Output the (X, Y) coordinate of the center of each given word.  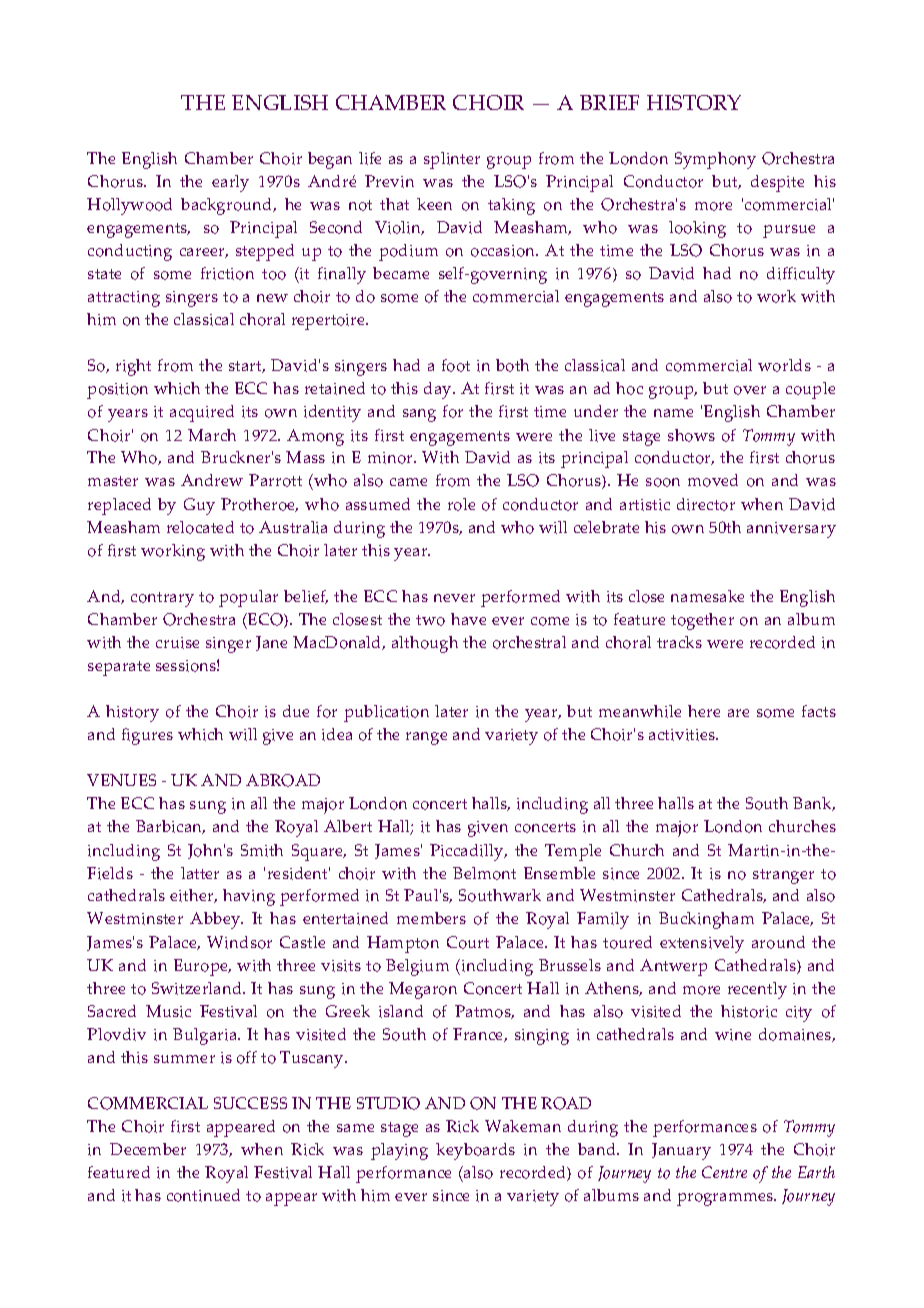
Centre (724, 1172)
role (461, 504)
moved (713, 480)
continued (203, 1195)
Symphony (715, 160)
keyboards (475, 1151)
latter (200, 873)
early (230, 183)
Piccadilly (468, 852)
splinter (452, 160)
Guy (199, 506)
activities (683, 735)
